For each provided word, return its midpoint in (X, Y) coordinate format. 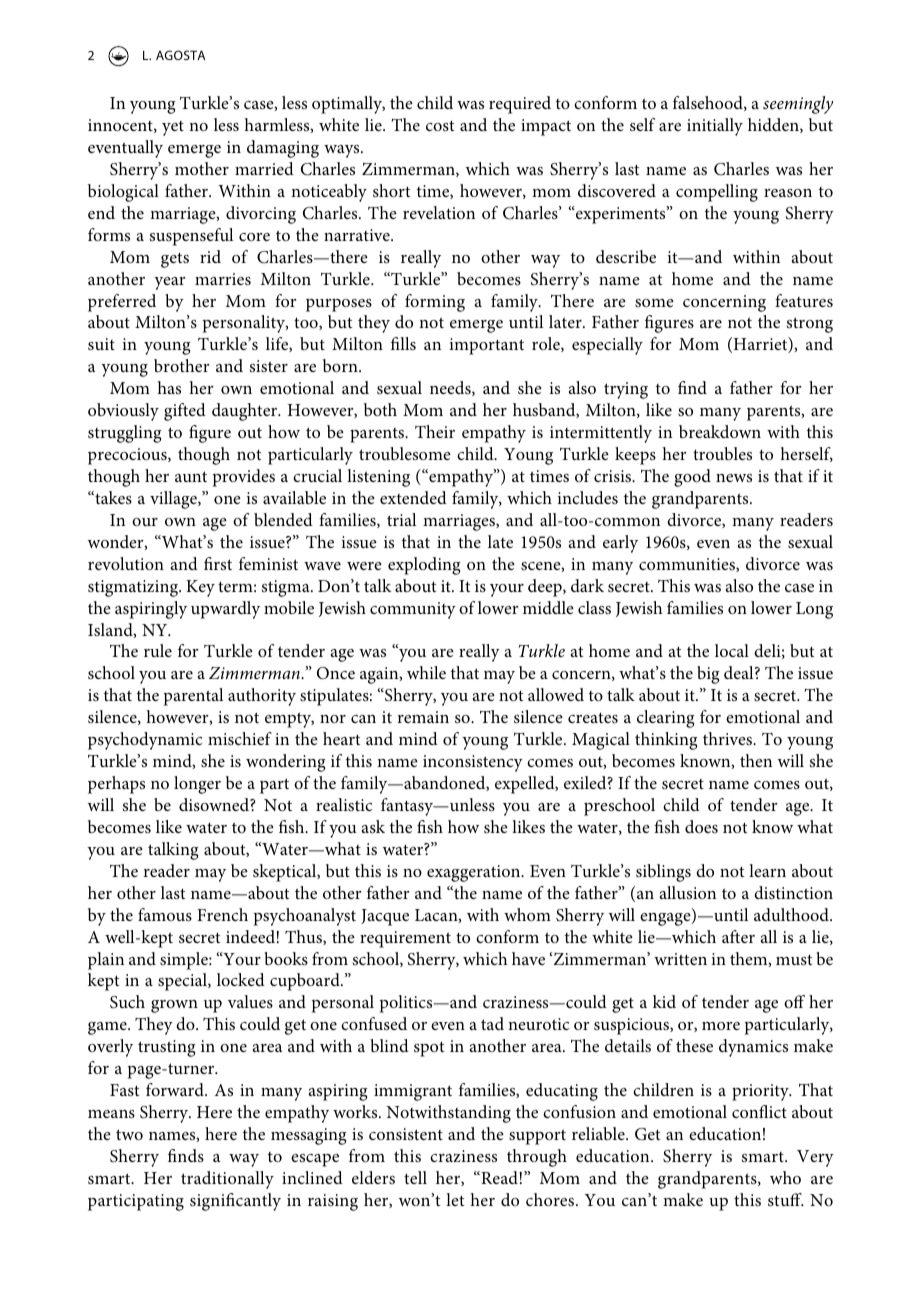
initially (715, 127)
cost (440, 125)
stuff (786, 1199)
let (455, 1199)
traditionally (227, 1180)
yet (173, 128)
